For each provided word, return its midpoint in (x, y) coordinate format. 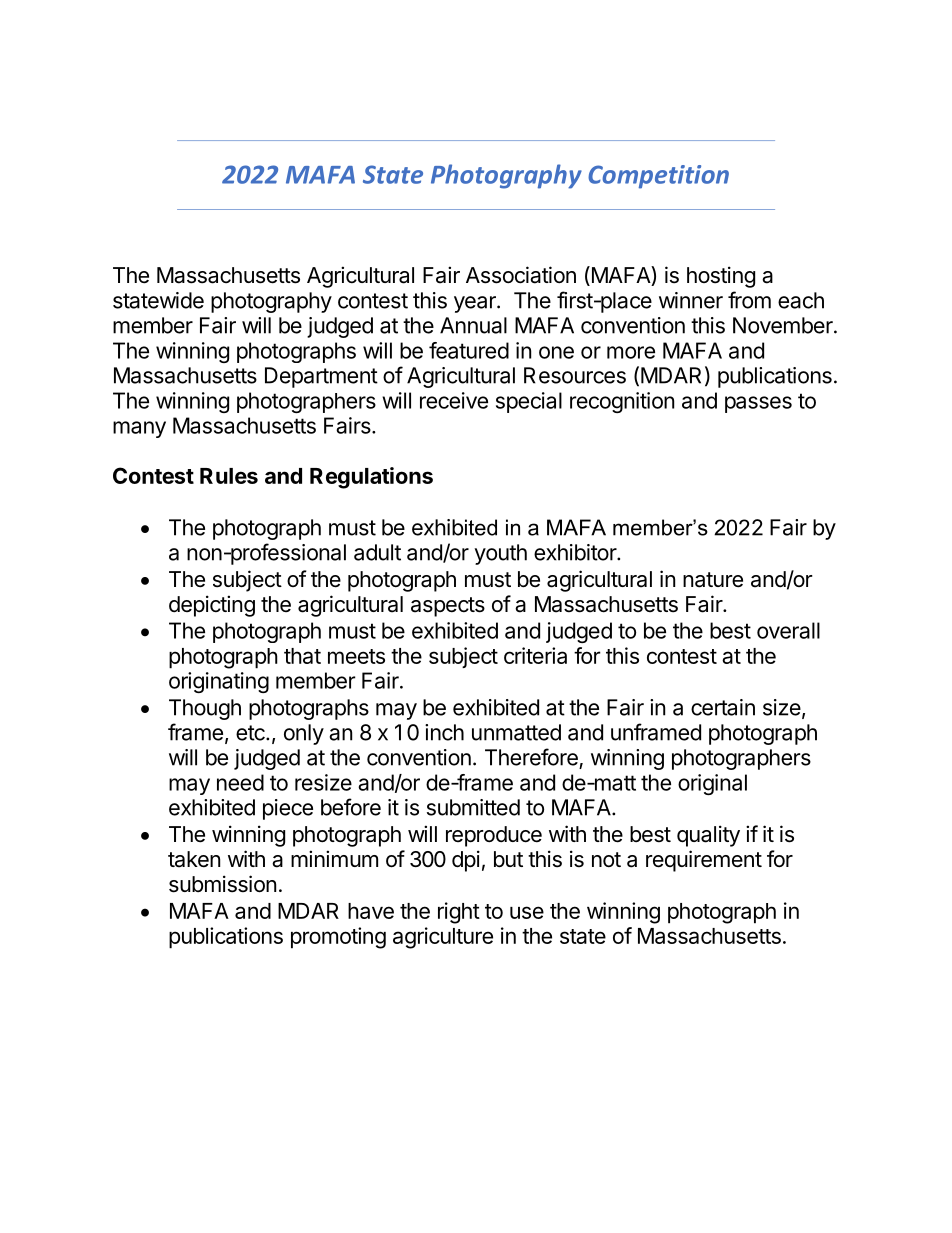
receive (454, 400)
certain (723, 707)
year (476, 304)
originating (219, 682)
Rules (229, 476)
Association (521, 275)
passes (758, 404)
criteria (535, 655)
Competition (658, 177)
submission (222, 884)
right (459, 913)
